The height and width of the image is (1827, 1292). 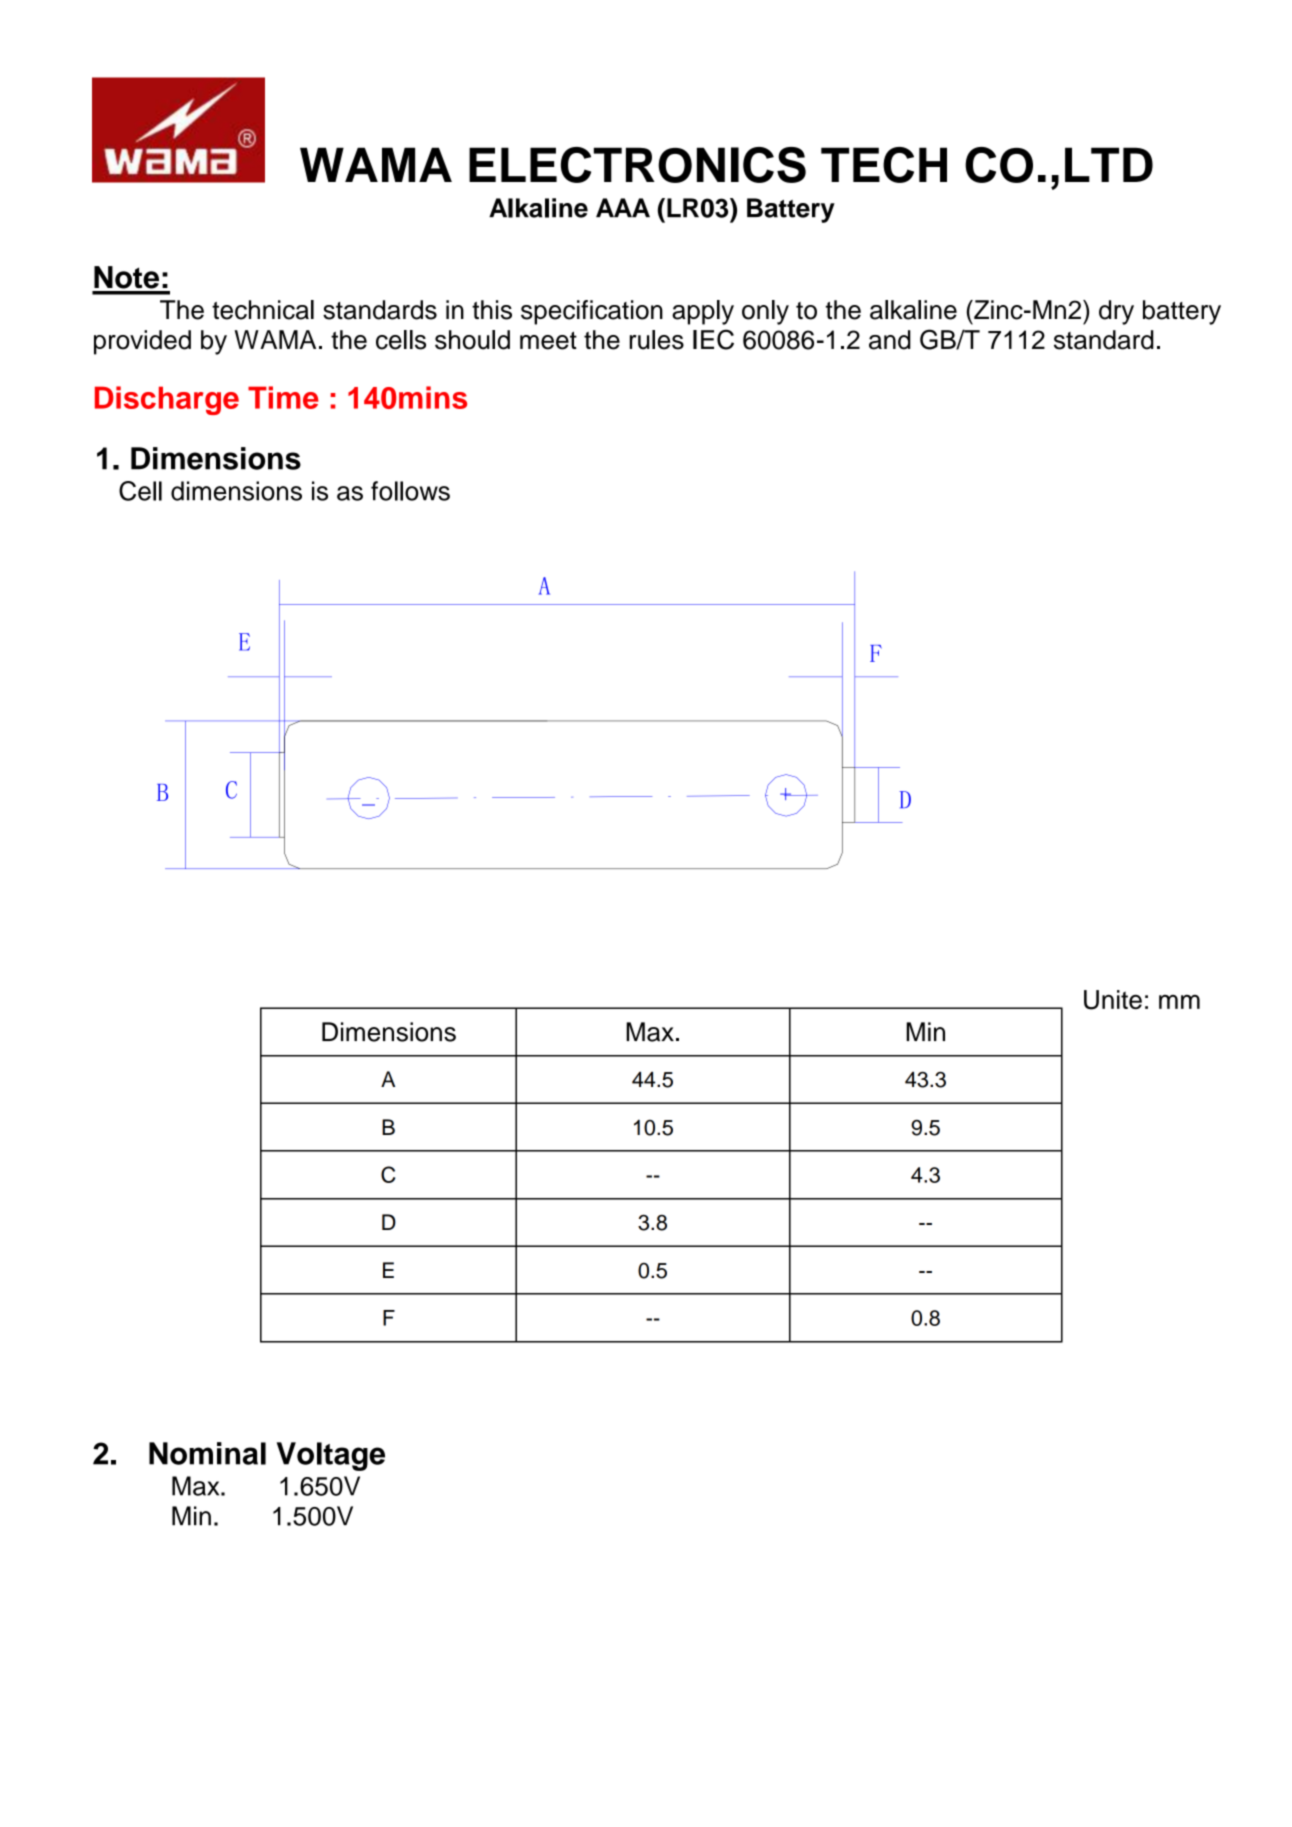 What do you see at coordinates (410, 491) in the image?
I see `follows` at bounding box center [410, 491].
